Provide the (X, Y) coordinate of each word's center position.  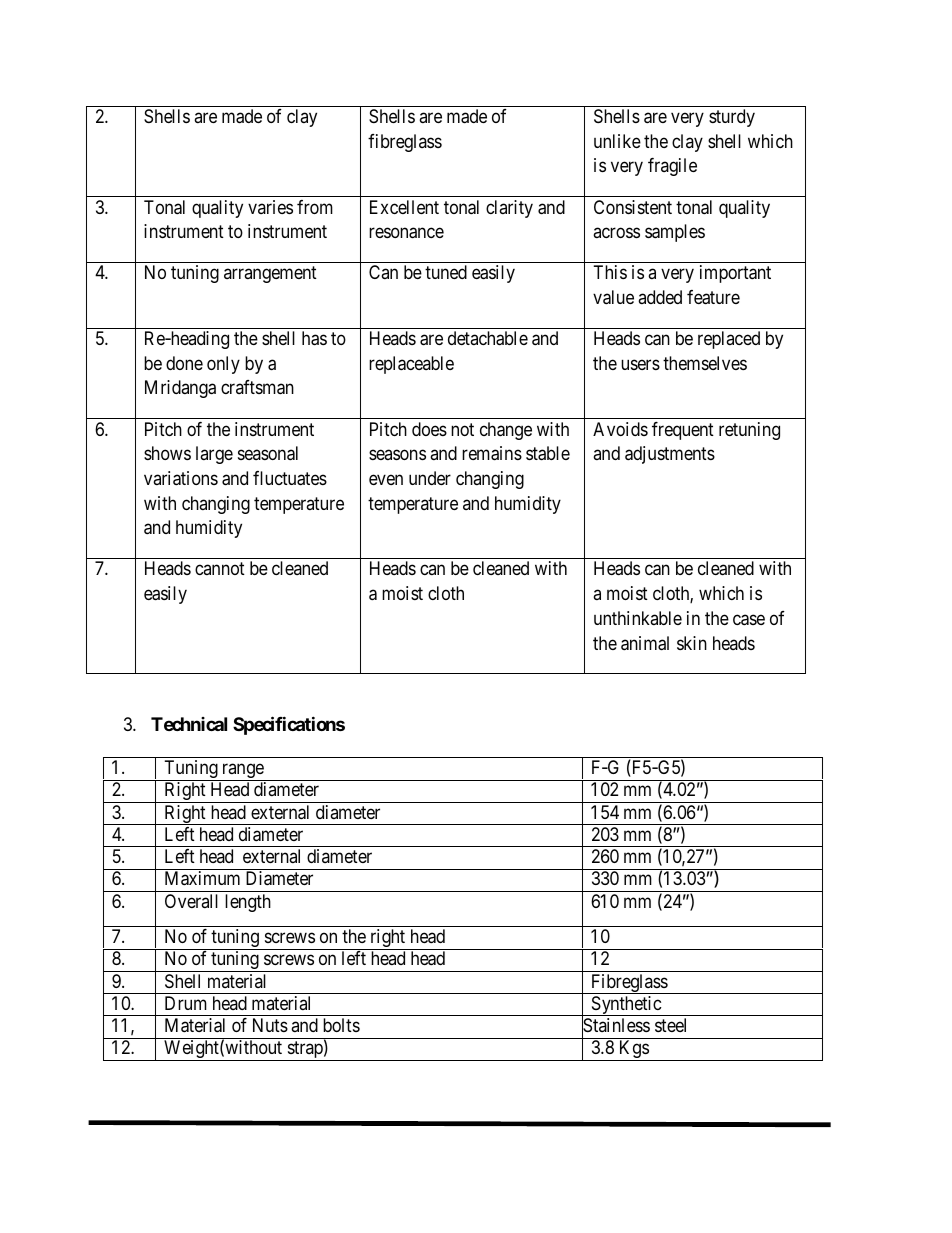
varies (270, 207)
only (223, 365)
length (248, 903)
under (430, 478)
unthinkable (638, 618)
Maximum (202, 878)
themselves (705, 363)
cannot (220, 569)
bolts (341, 1025)
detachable (488, 338)
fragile (672, 167)
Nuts (270, 1025)
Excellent (404, 207)
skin (692, 643)
